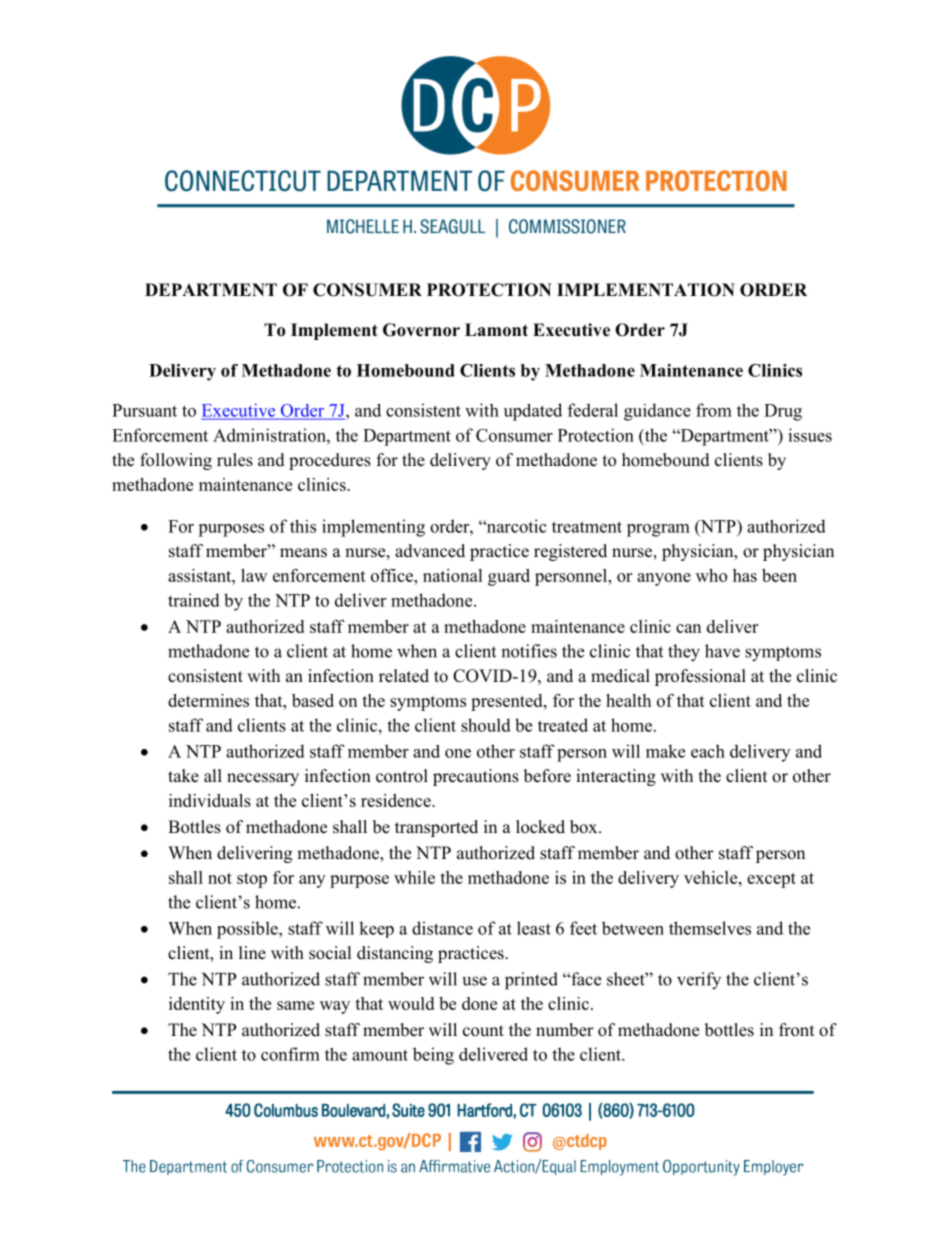 The width and height of the image is (952, 1233). I want to click on precautions, so click(476, 777).
